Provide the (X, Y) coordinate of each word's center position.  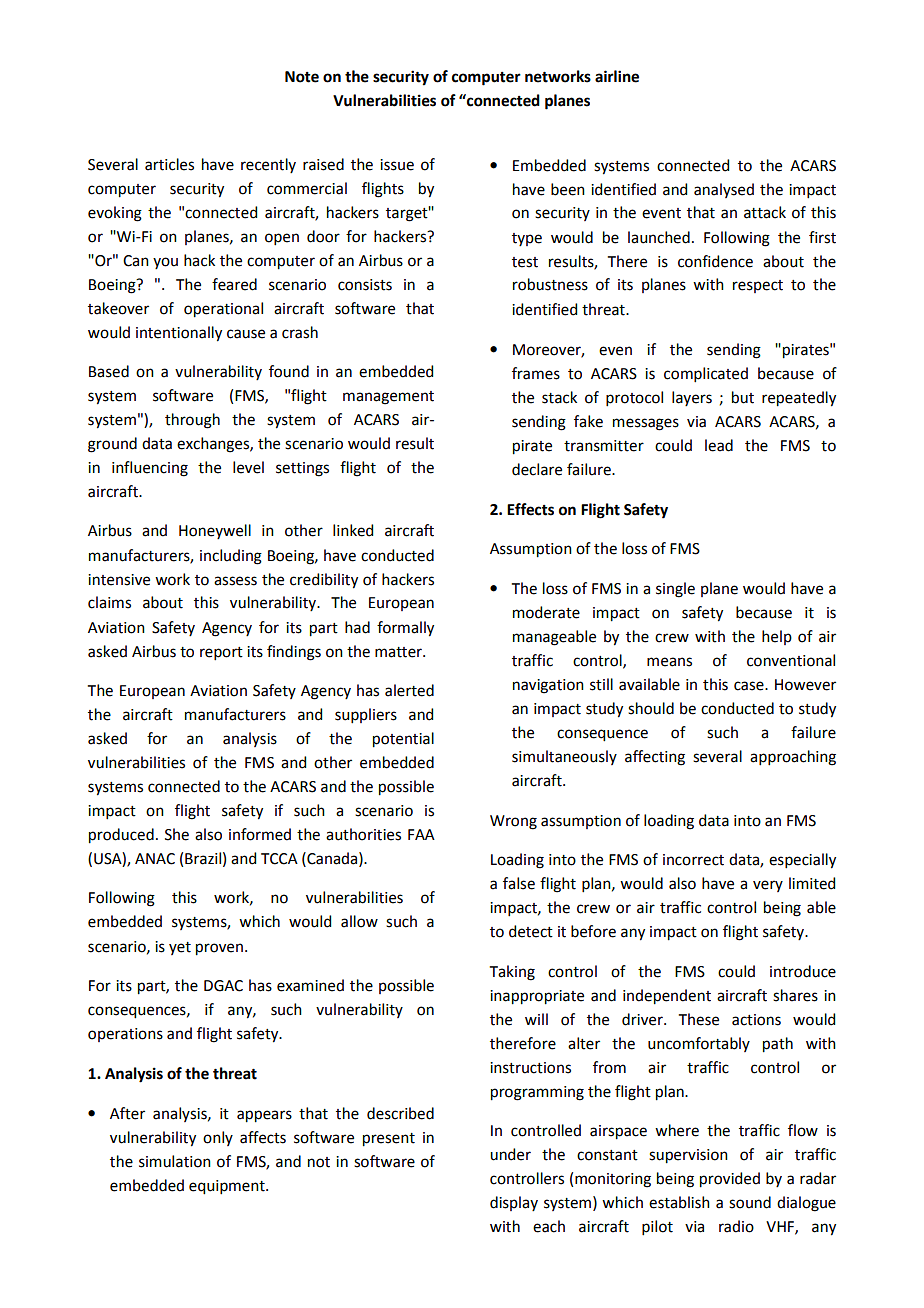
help (777, 637)
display (514, 1203)
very (768, 886)
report (221, 653)
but (743, 397)
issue (397, 165)
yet (180, 948)
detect (531, 931)
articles (169, 164)
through (192, 421)
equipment (228, 1187)
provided (730, 1180)
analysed (724, 190)
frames (536, 373)
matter (399, 652)
